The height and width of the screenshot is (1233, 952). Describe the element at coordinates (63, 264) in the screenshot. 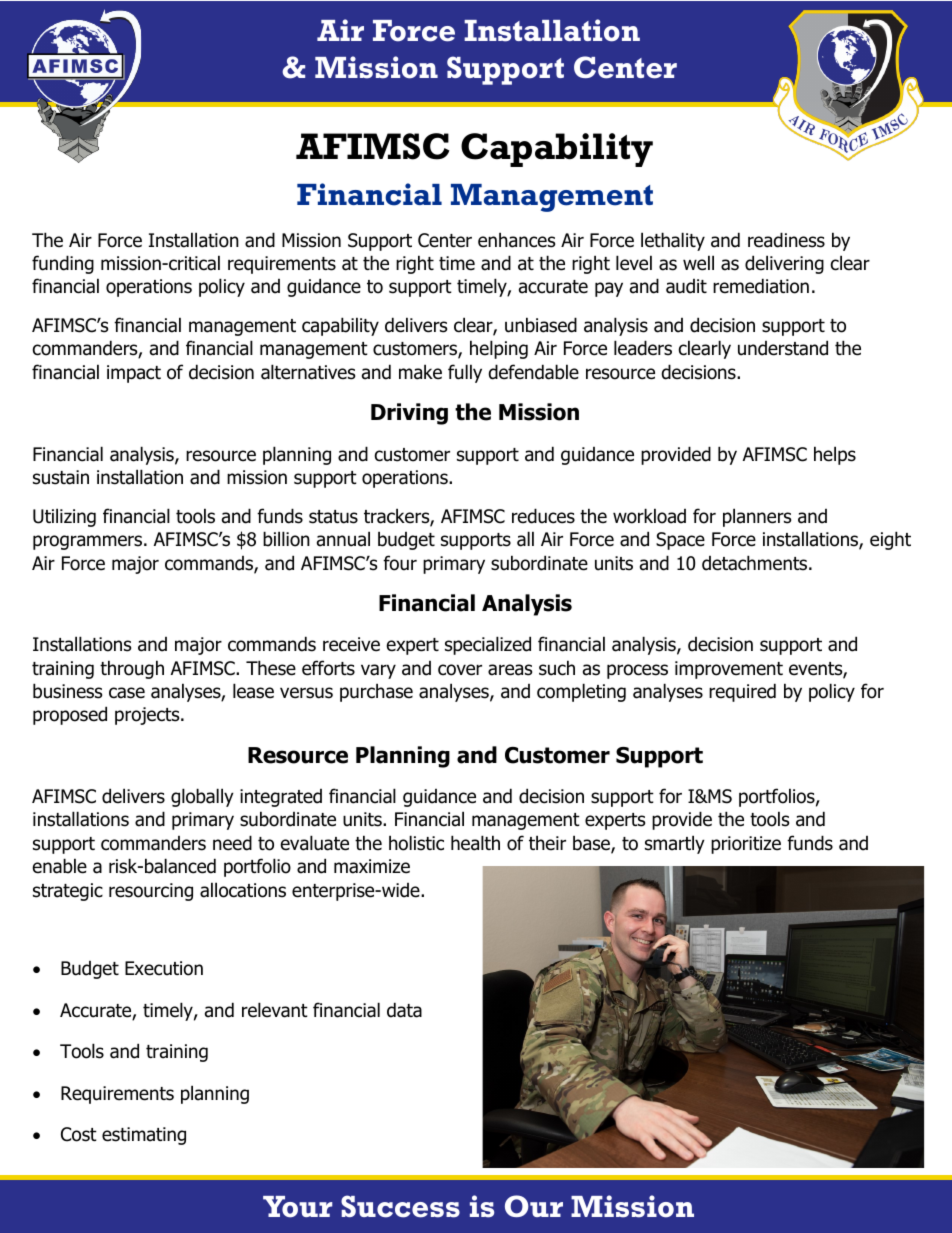

I see `funding` at that location.
